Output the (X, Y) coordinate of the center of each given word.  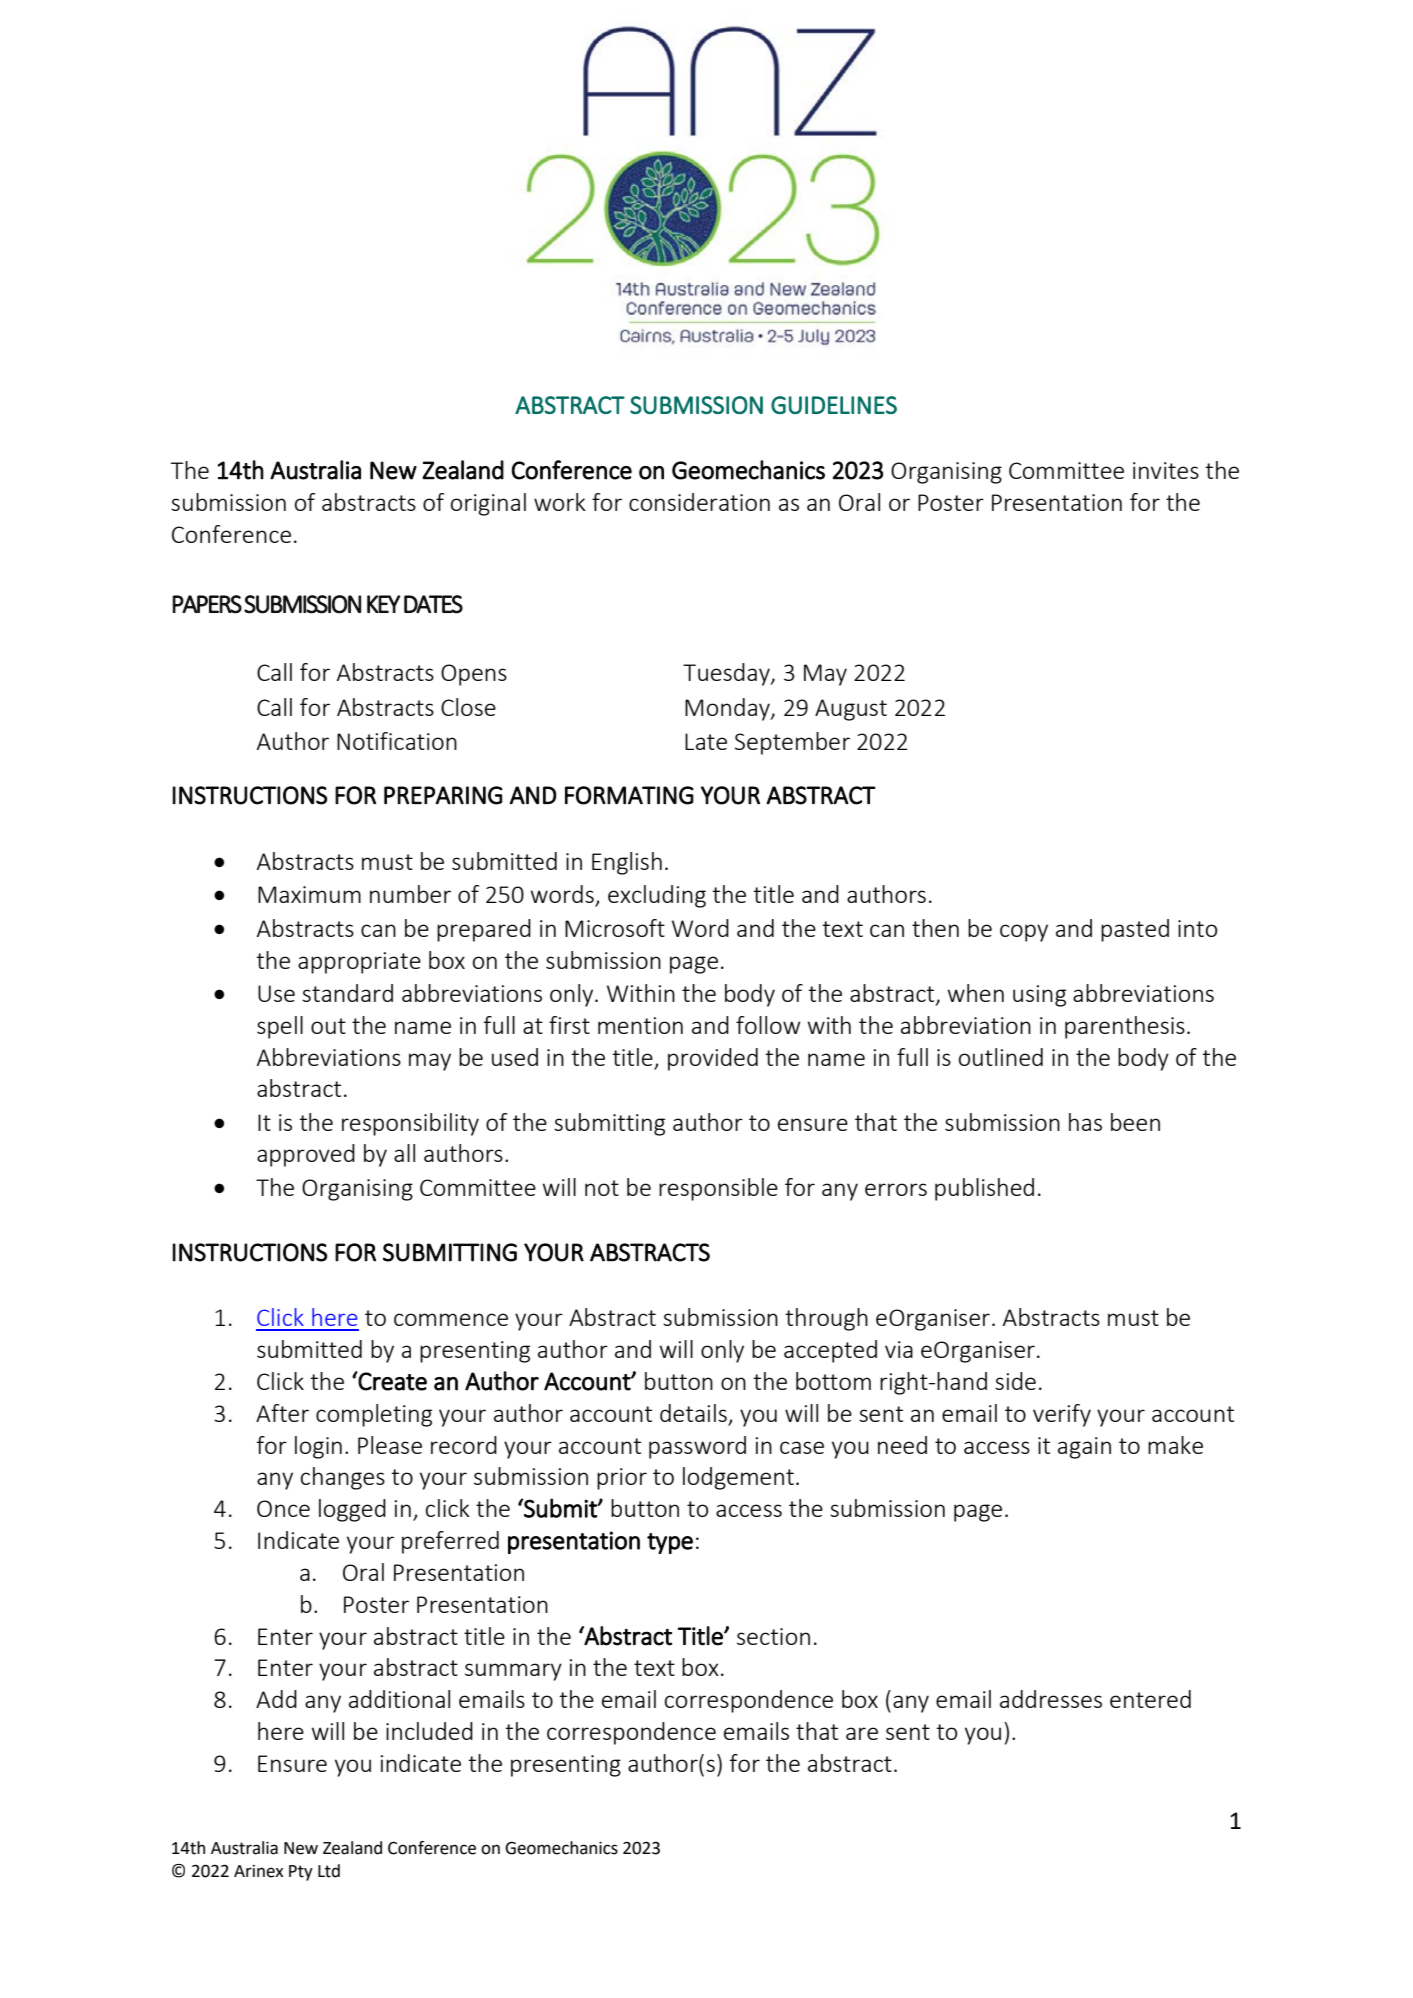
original (488, 504)
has (1085, 1122)
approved (306, 1155)
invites (1166, 470)
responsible (718, 1189)
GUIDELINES (834, 405)
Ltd (329, 1871)
